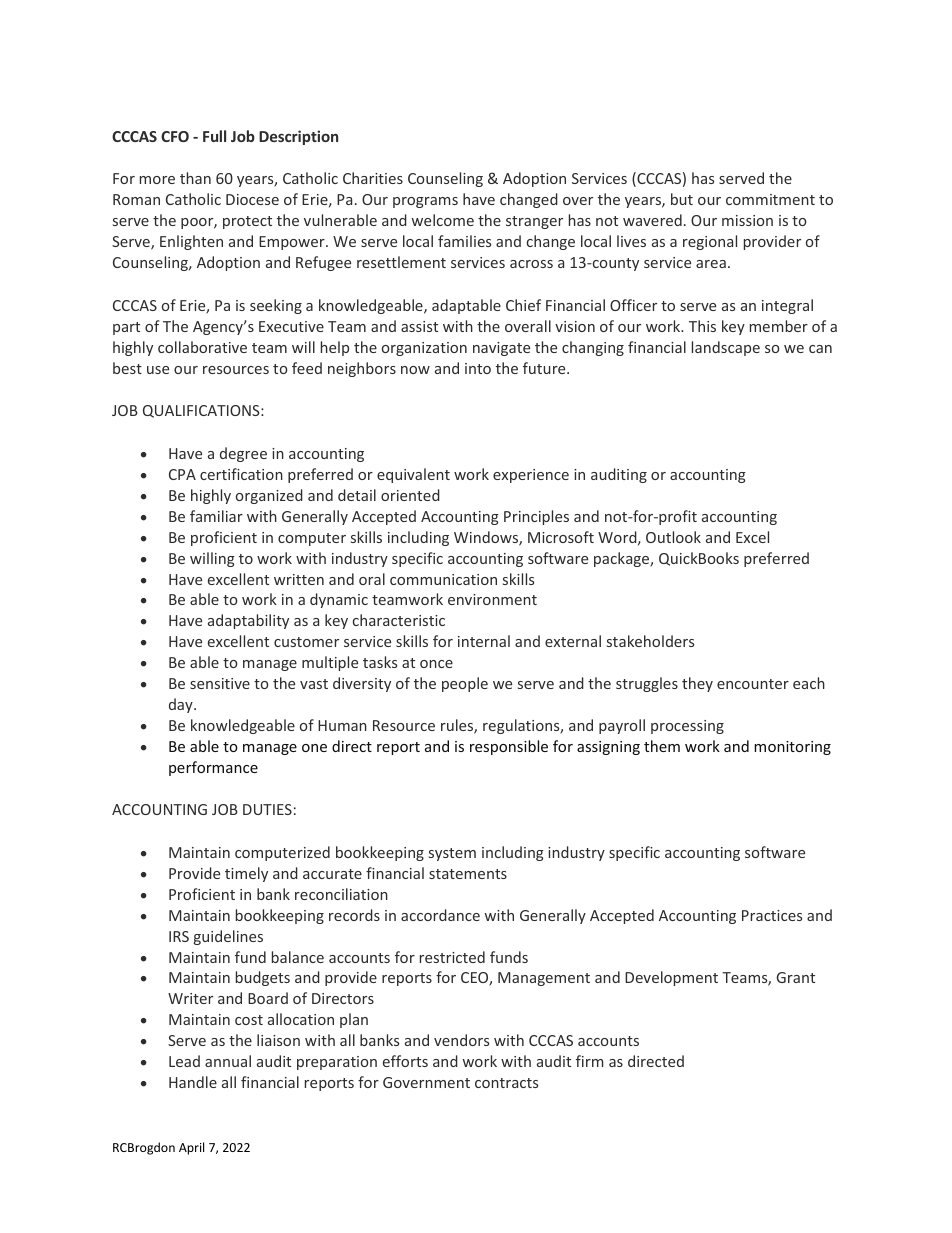 This screenshot has height=1233, width=952. What do you see at coordinates (425, 202) in the screenshot?
I see `programs` at bounding box center [425, 202].
